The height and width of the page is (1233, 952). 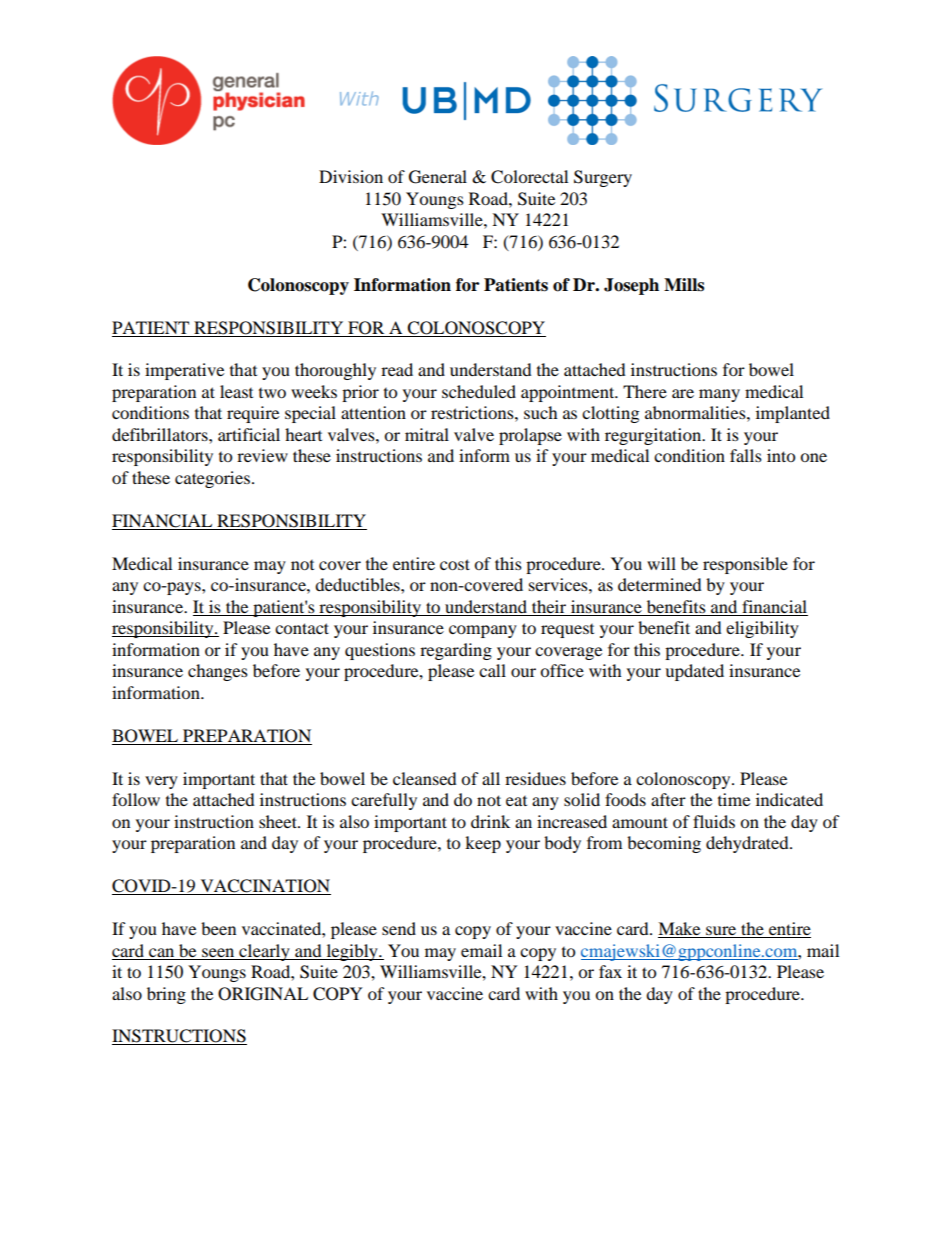 What do you see at coordinates (745, 565) in the page?
I see `responsible` at bounding box center [745, 565].
